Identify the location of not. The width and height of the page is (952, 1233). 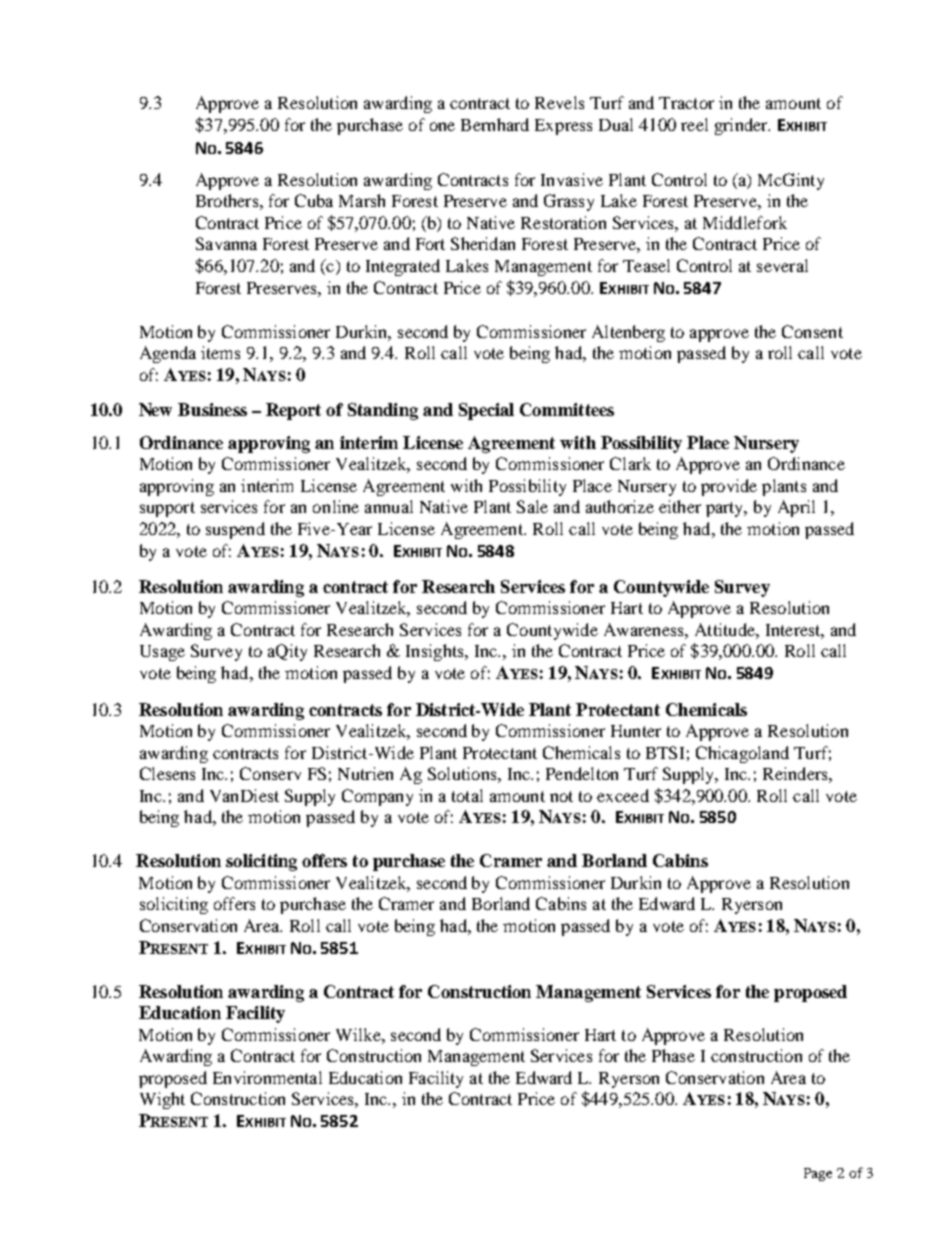
(561, 796).
